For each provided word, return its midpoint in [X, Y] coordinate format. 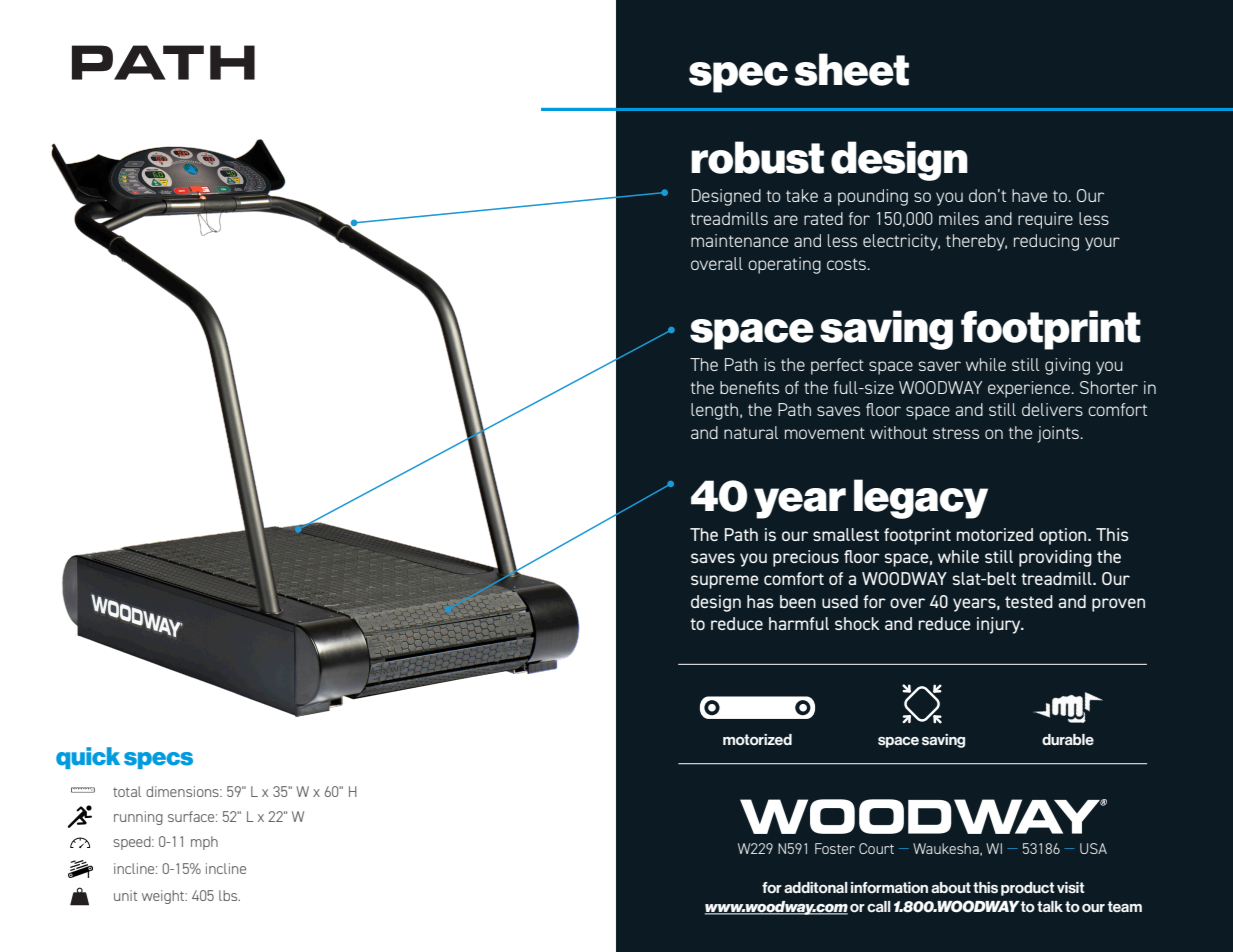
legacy [921, 499]
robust [757, 157]
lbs [229, 895]
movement [825, 433]
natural [751, 432]
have [1029, 195]
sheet [851, 69]
